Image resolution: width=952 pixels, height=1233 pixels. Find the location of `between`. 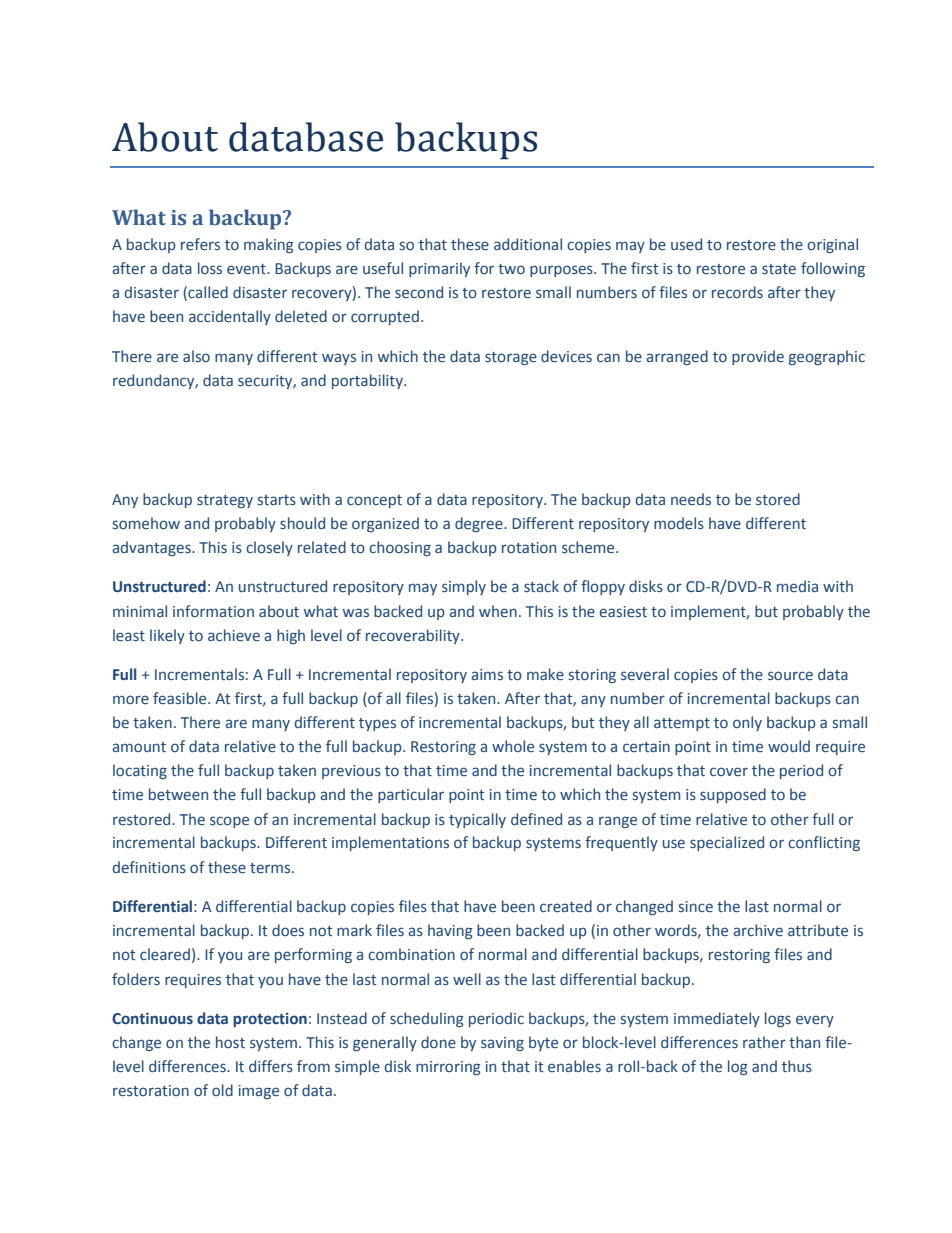

between is located at coordinates (178, 794).
